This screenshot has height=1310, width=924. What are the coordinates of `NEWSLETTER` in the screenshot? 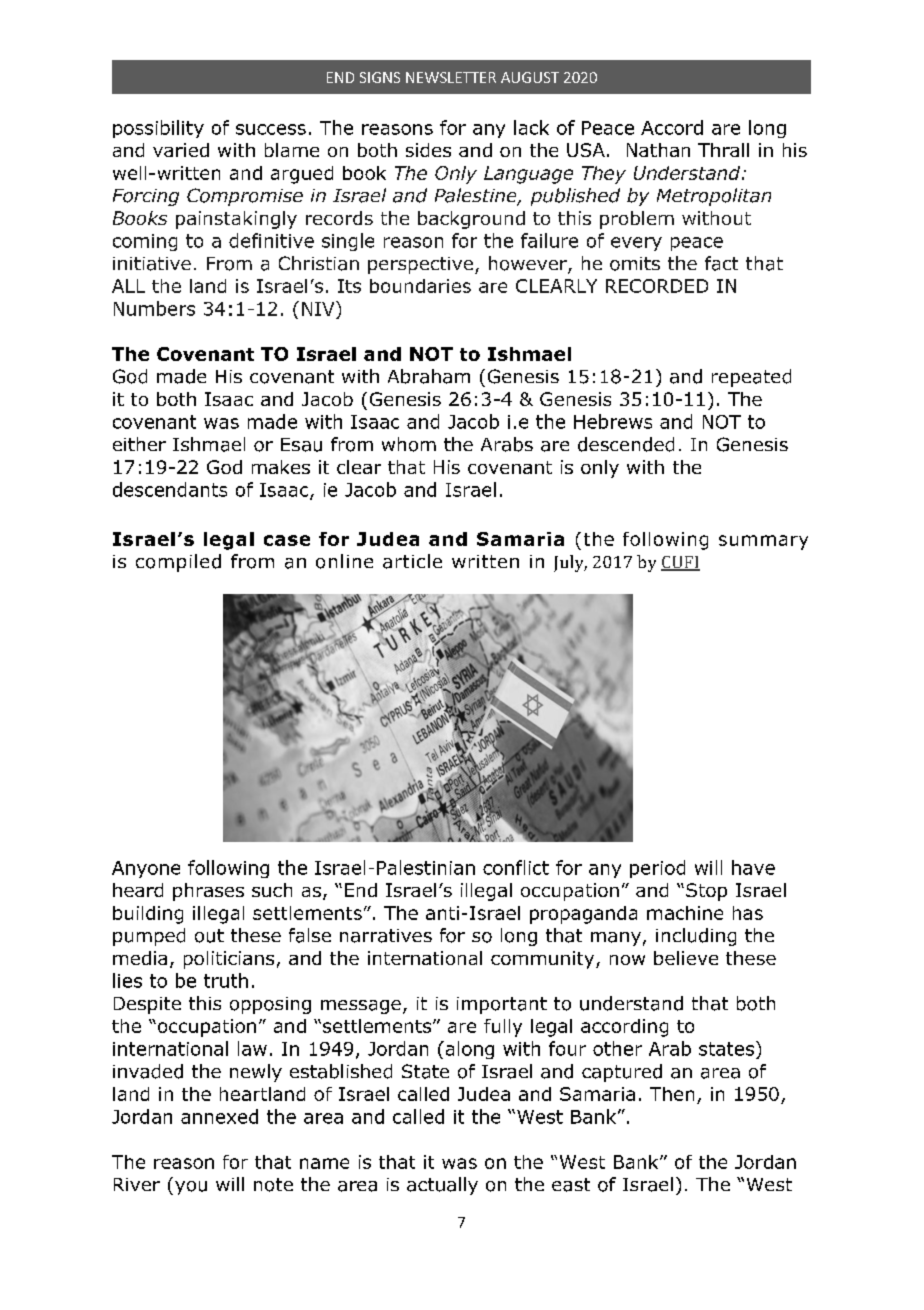 It's located at (451, 77).
